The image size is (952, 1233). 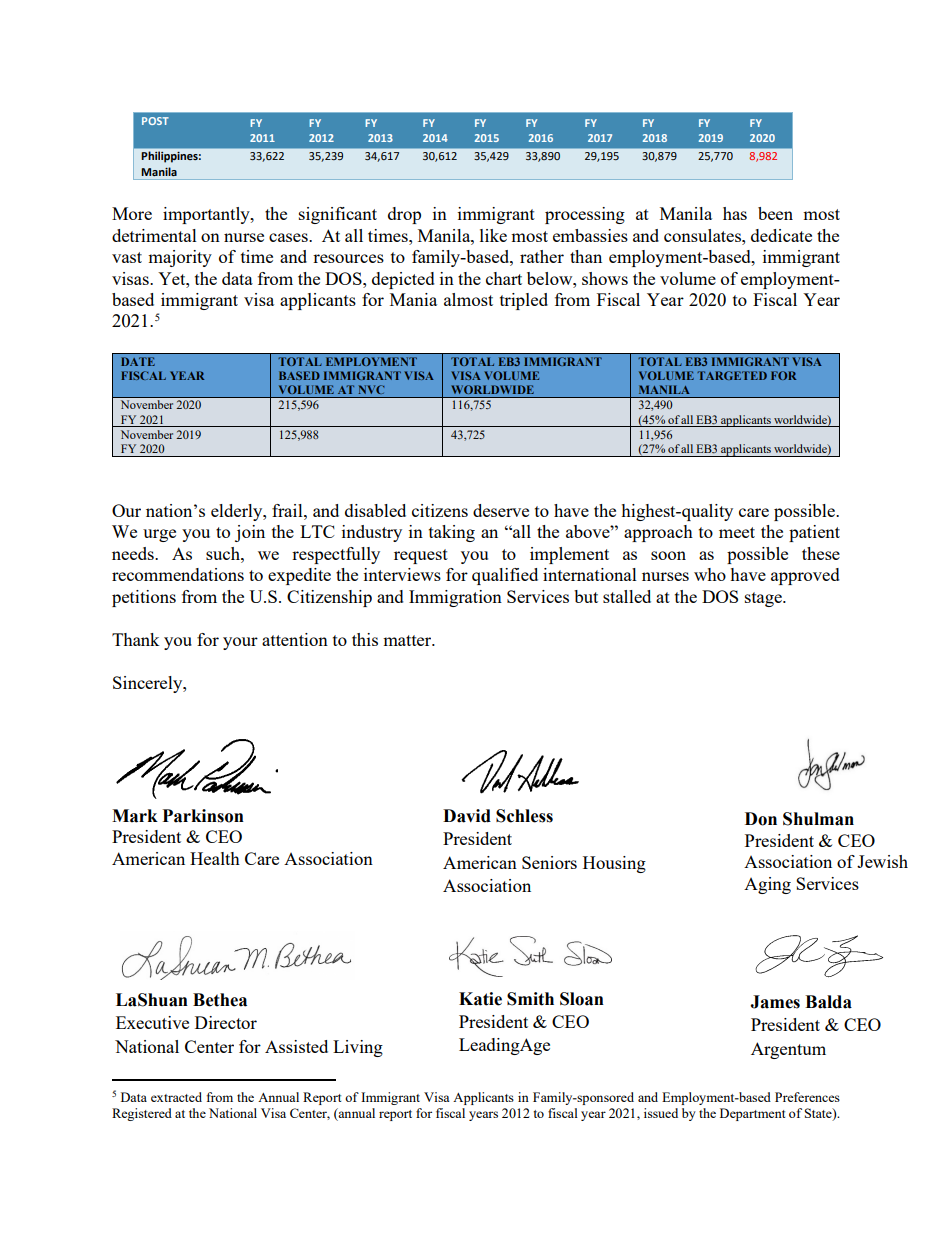 What do you see at coordinates (176, 1097) in the image?
I see `extracted` at bounding box center [176, 1097].
